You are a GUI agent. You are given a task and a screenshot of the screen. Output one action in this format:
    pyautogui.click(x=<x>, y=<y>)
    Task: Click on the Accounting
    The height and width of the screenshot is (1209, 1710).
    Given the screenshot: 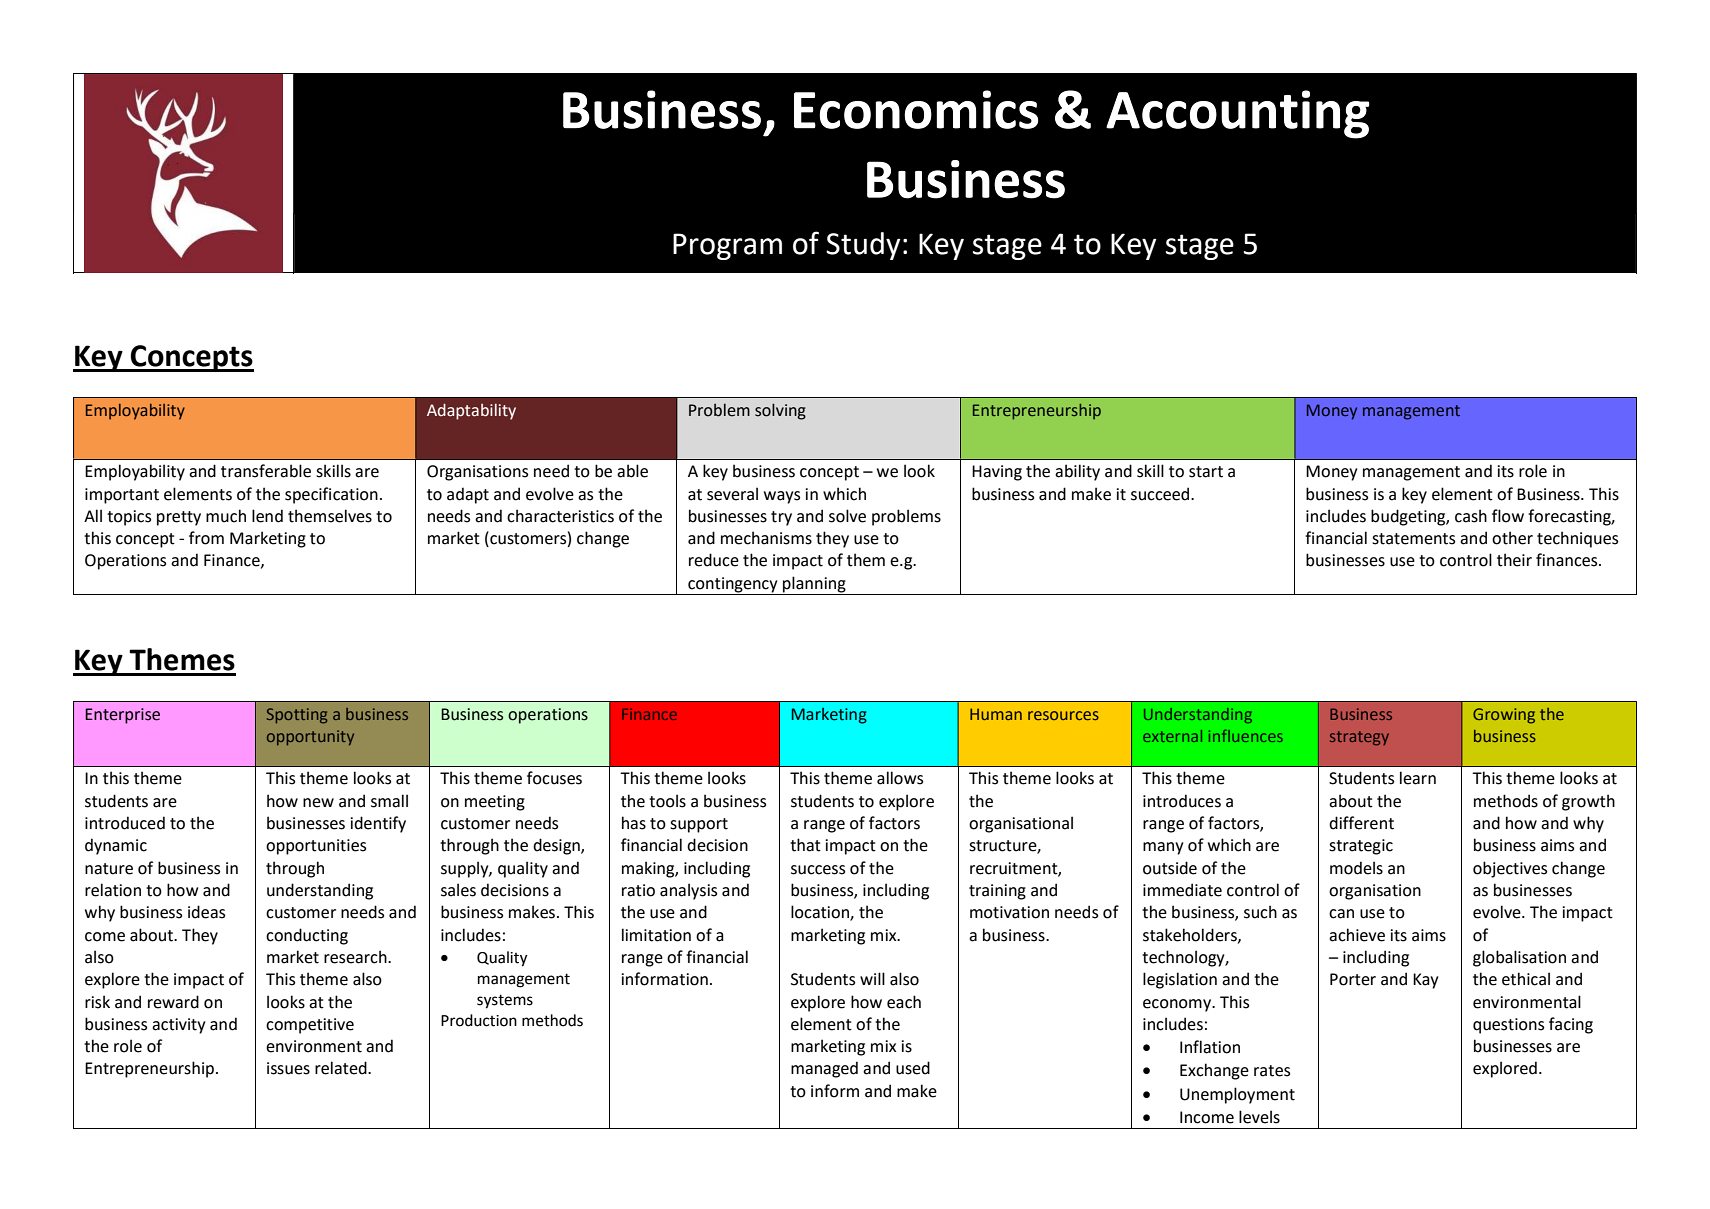 What is the action you would take?
    pyautogui.click(x=1238, y=114)
